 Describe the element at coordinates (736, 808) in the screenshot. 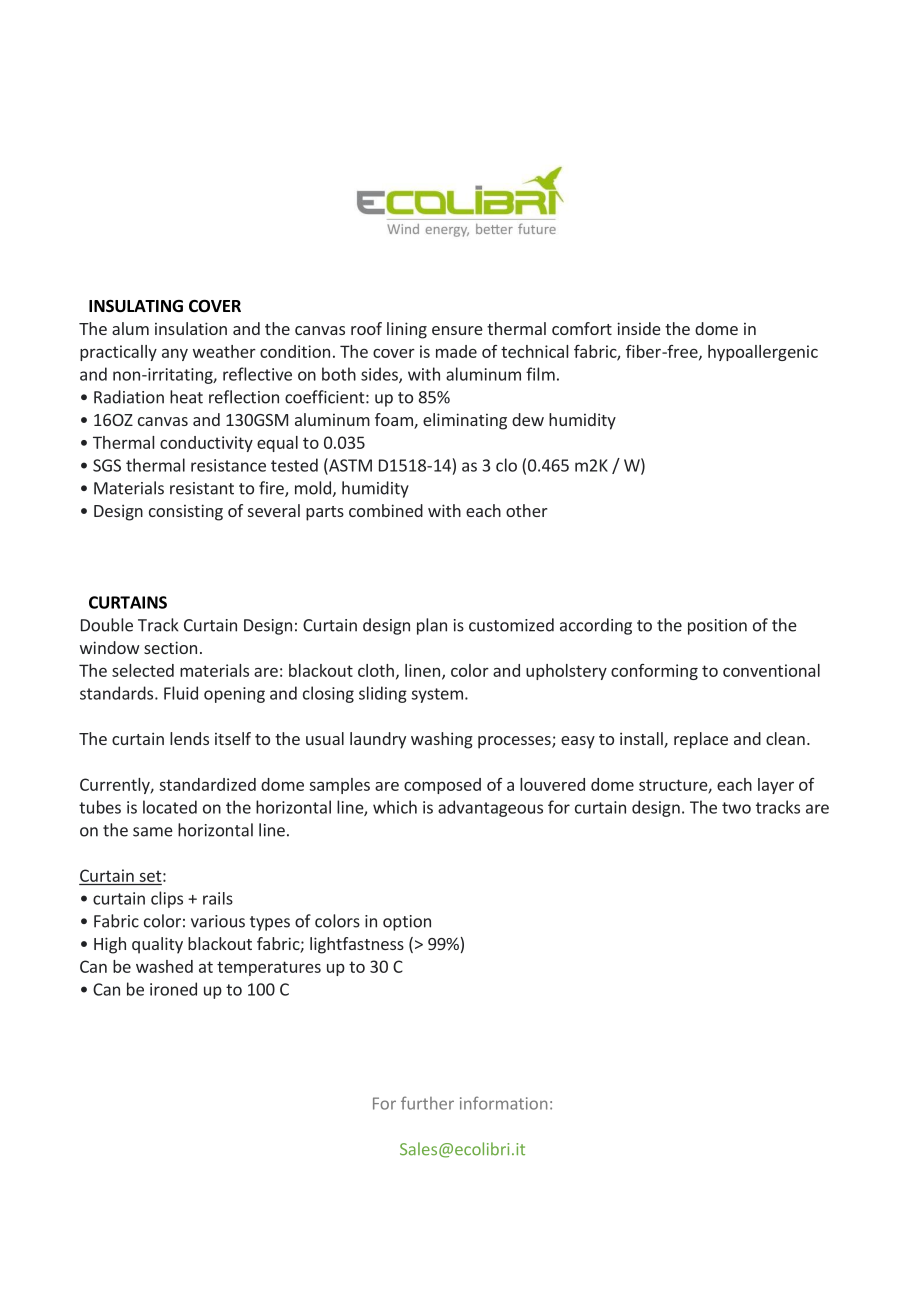

I see `two` at that location.
